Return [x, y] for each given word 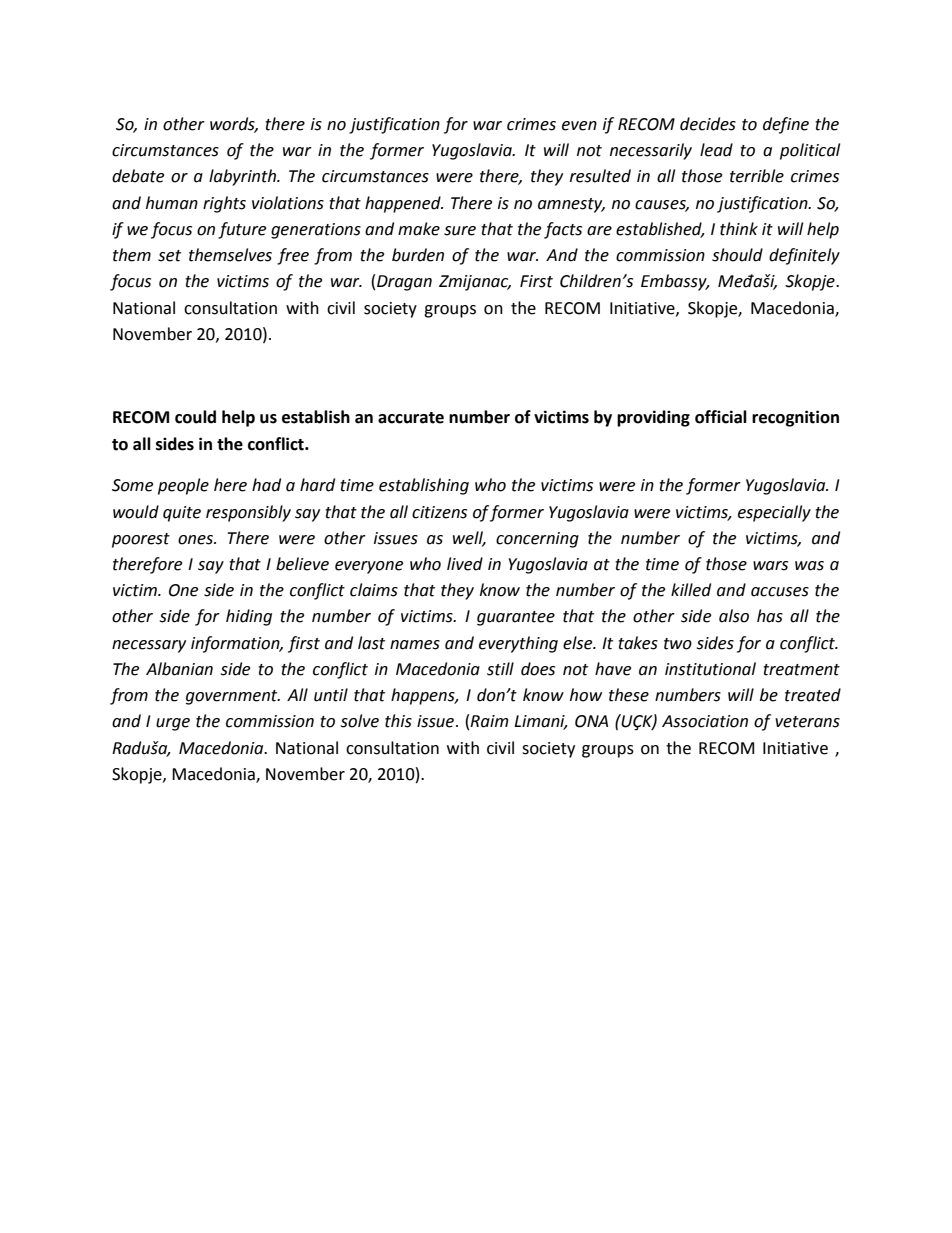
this [398, 721]
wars [770, 566]
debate [138, 176]
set [169, 256]
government [233, 697]
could [195, 417]
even [579, 126]
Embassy [675, 282]
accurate [411, 418]
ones [196, 540]
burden [418, 255]
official [721, 417]
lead [716, 150]
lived [465, 564]
